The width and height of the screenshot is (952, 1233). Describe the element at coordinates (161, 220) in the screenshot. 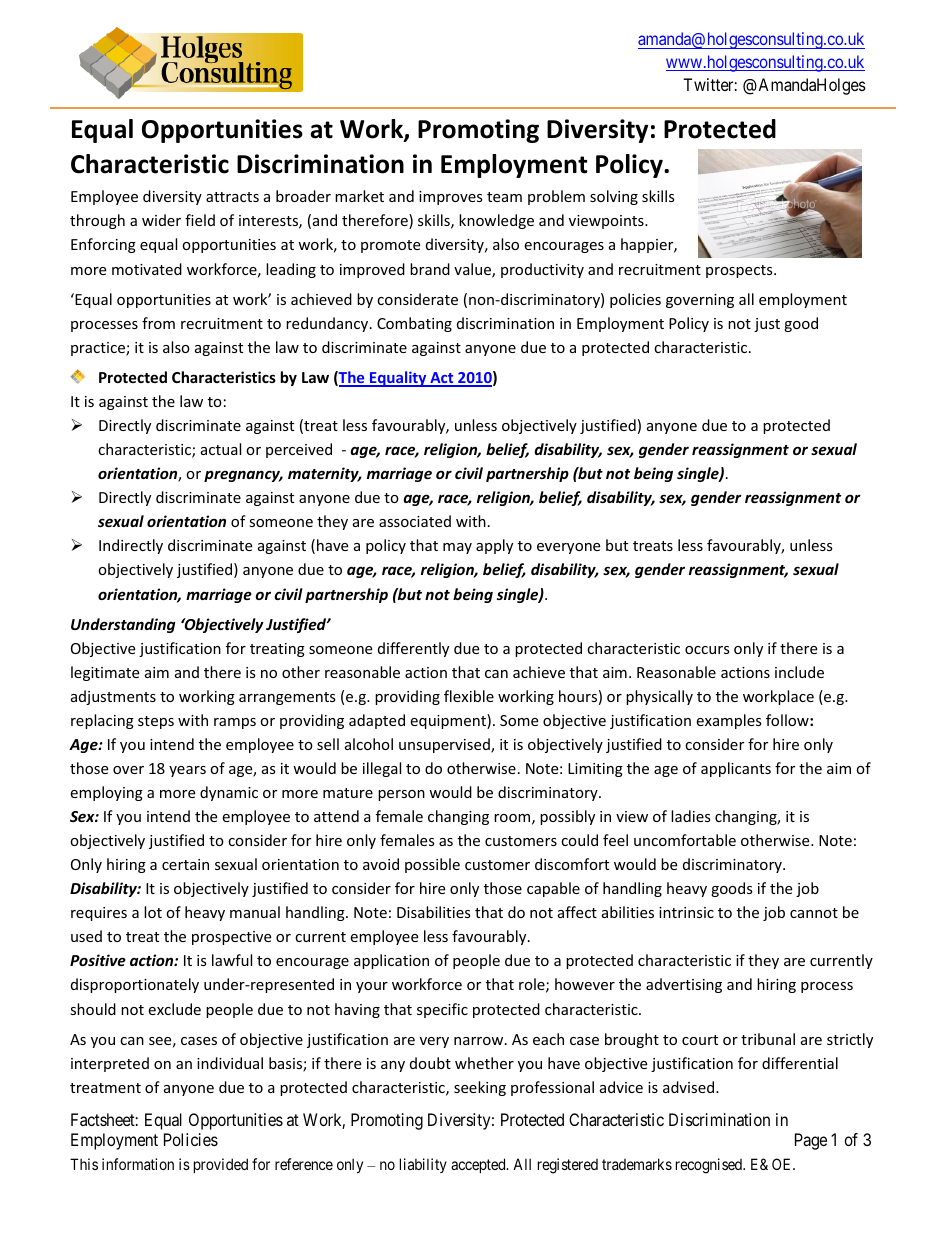

I see `wider` at that location.
